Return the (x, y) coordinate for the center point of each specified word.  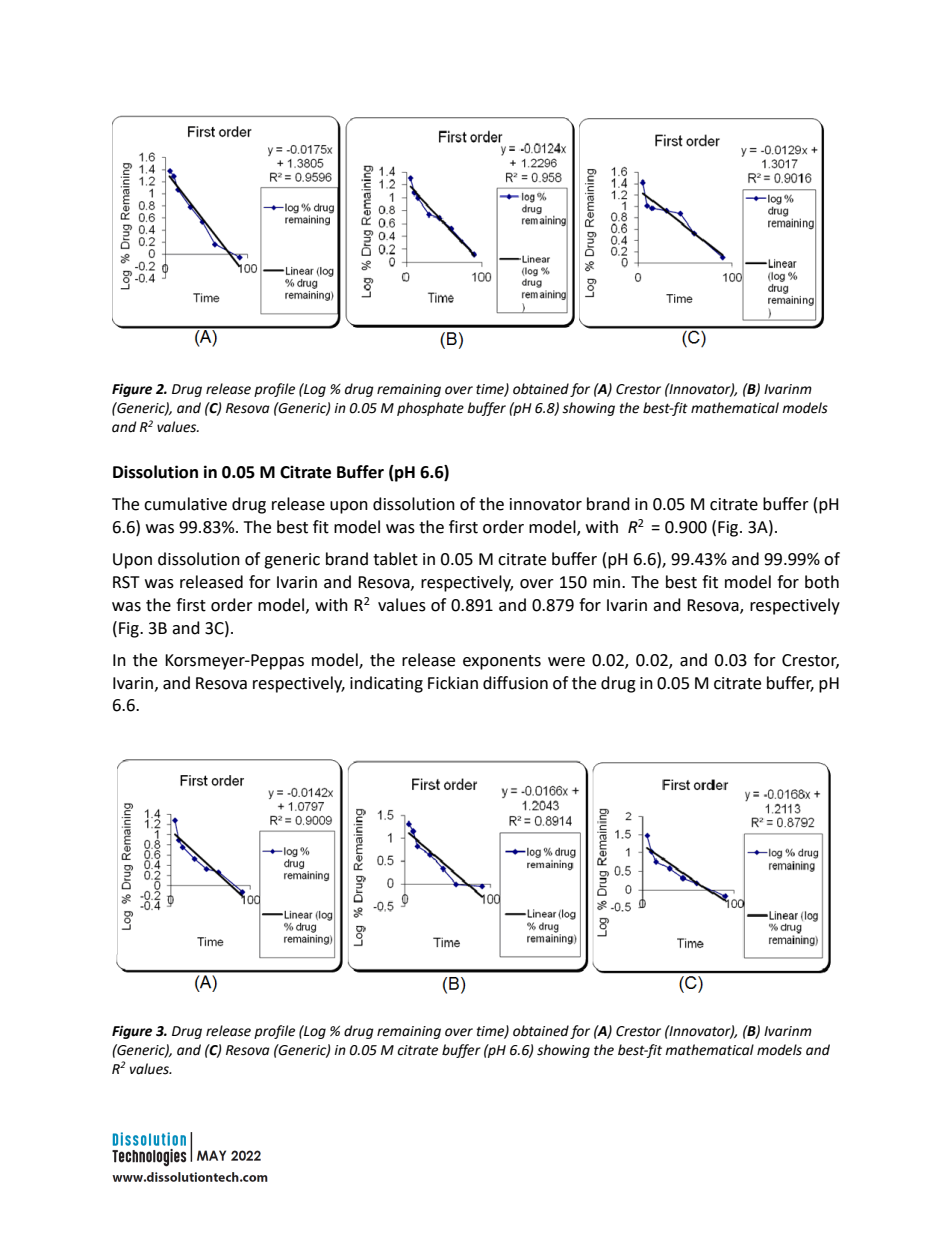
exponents (502, 662)
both (822, 582)
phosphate (430, 409)
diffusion (515, 683)
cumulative (185, 504)
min (608, 582)
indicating (386, 684)
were (566, 662)
